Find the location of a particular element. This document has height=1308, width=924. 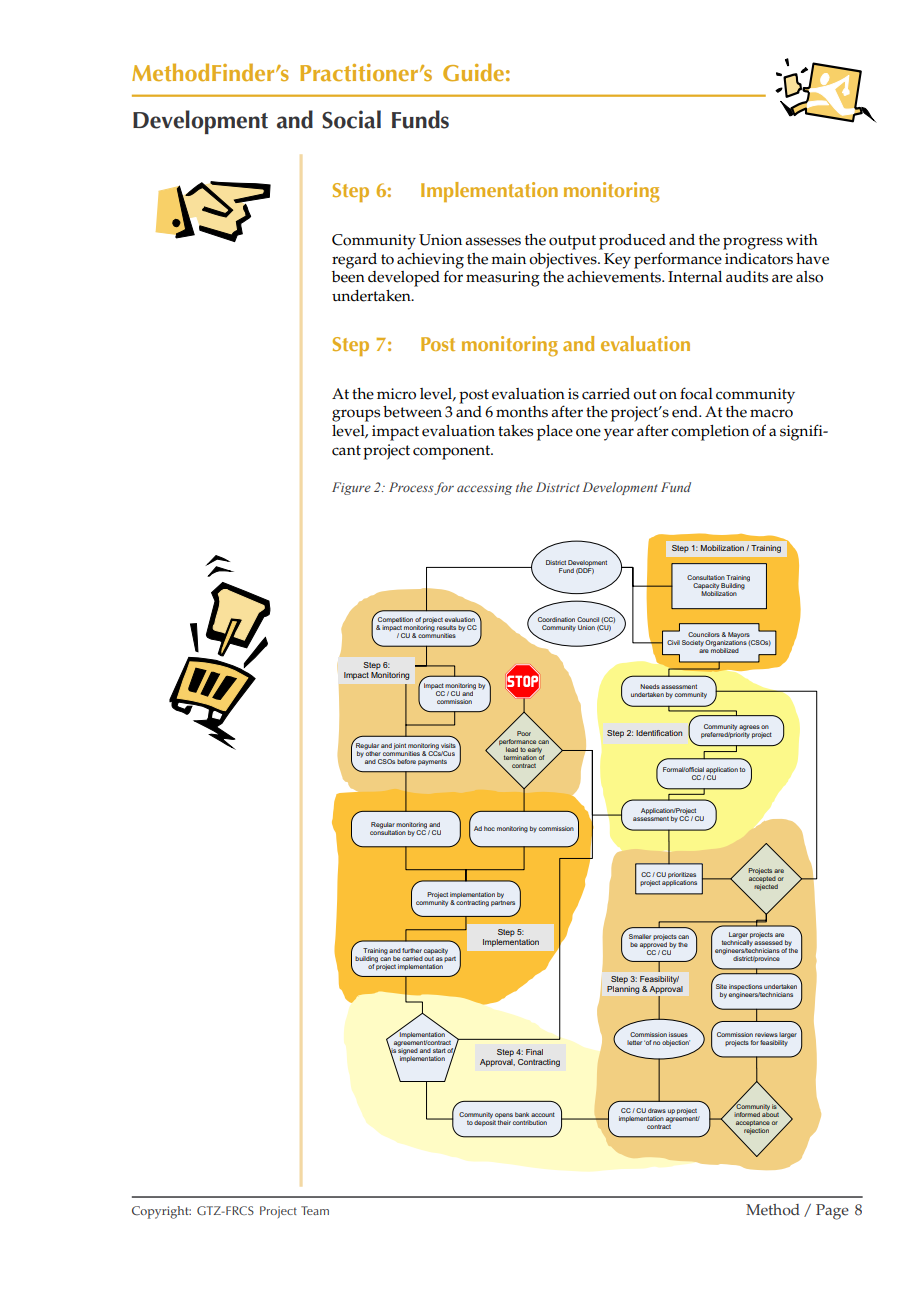

groups is located at coordinates (356, 415).
